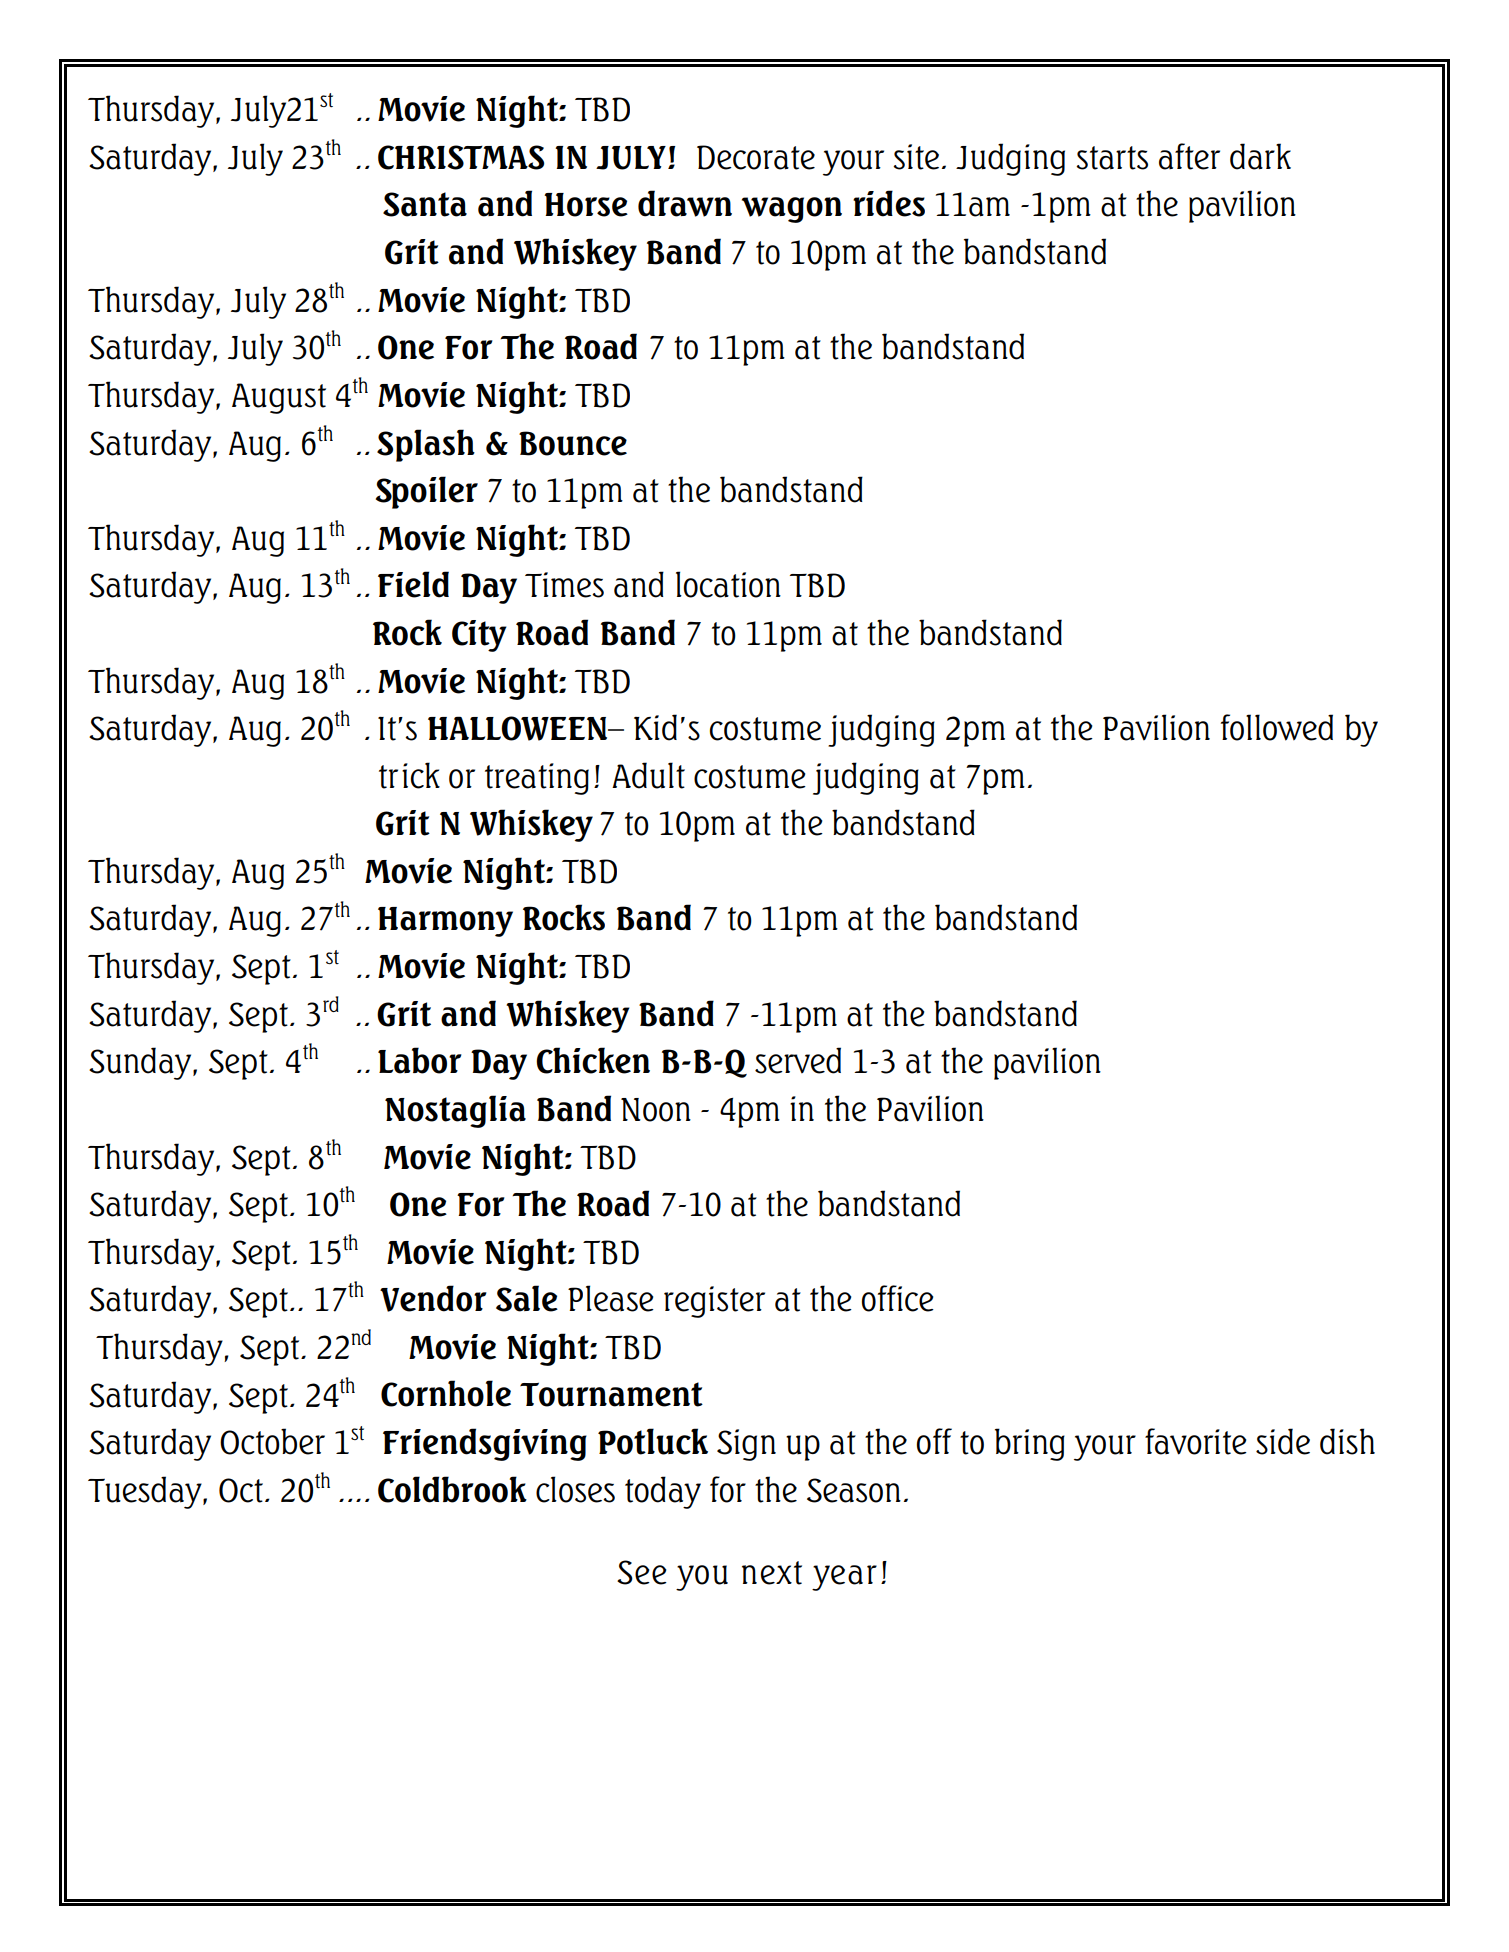 The height and width of the page is (1952, 1509). Describe the element at coordinates (648, 775) in the page. I see `Adult` at that location.
